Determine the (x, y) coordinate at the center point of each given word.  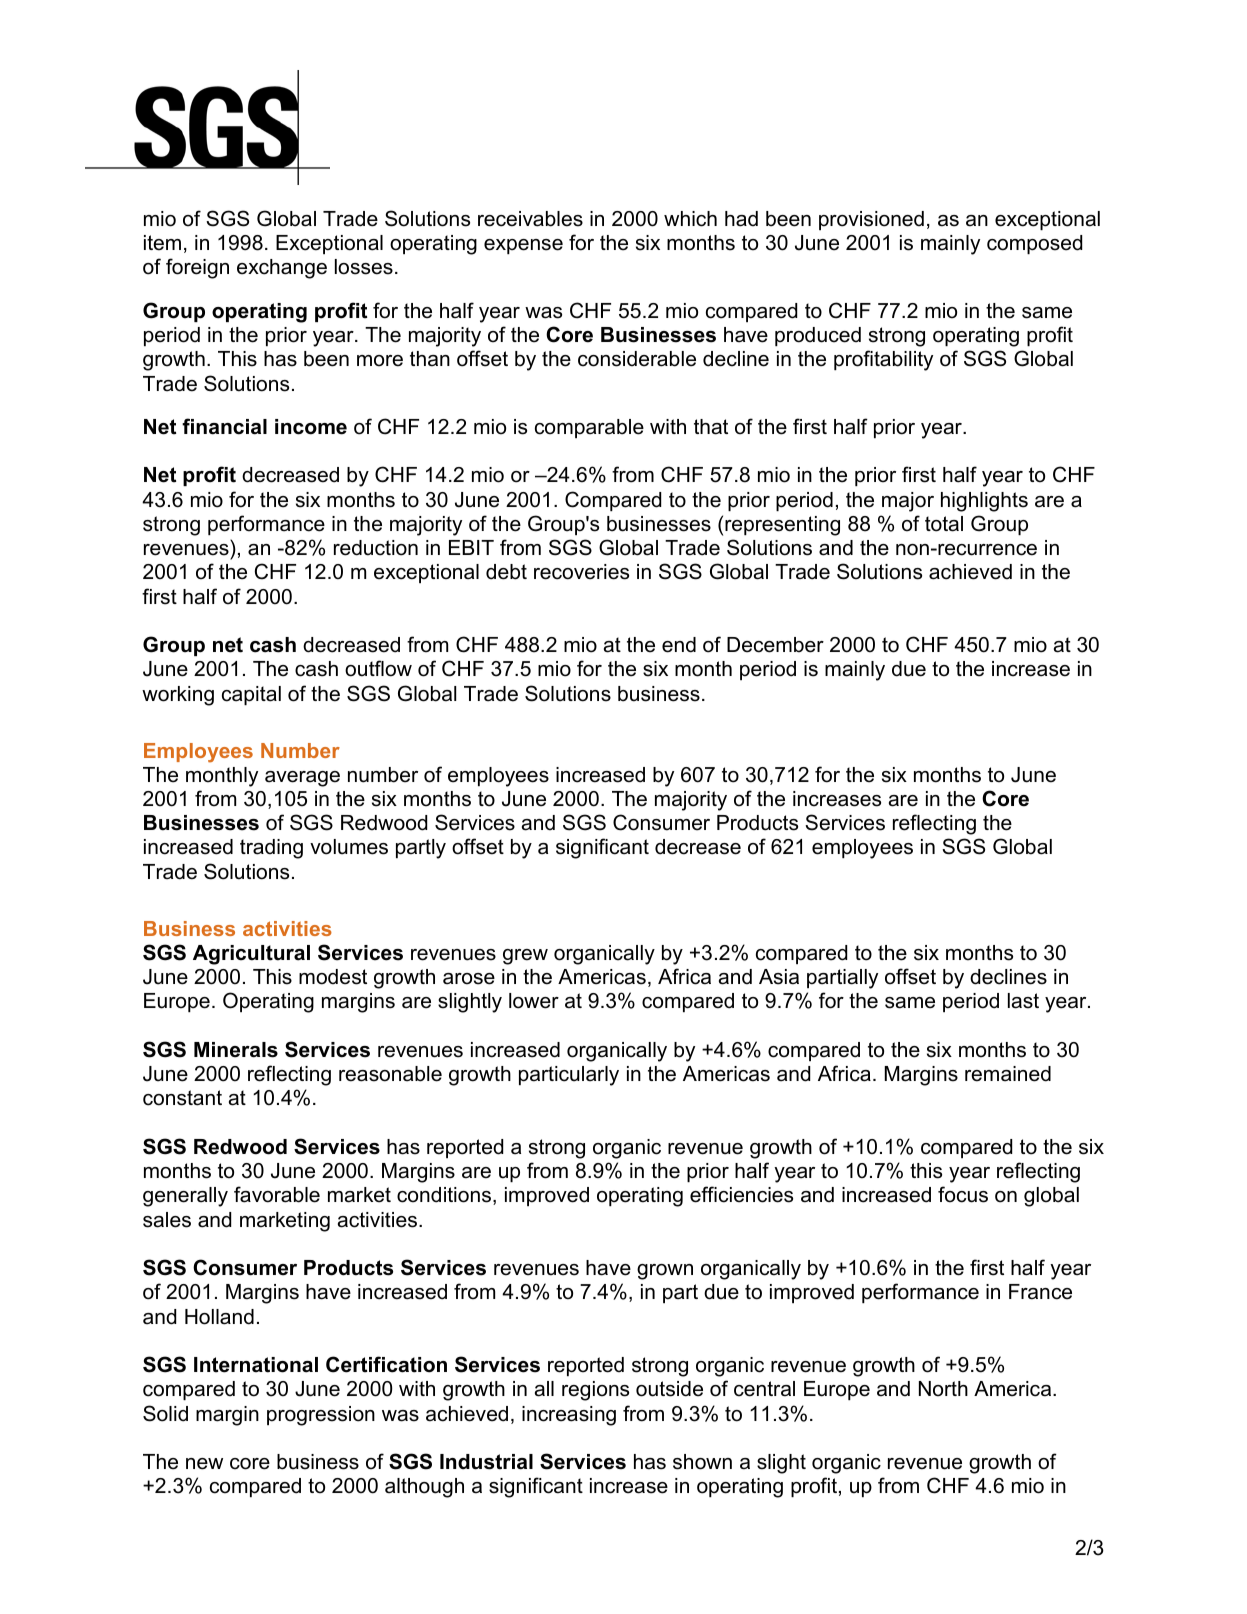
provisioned (871, 220)
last (1023, 1001)
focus (963, 1194)
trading (271, 849)
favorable (277, 1194)
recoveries (581, 572)
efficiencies (741, 1194)
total (944, 524)
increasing (569, 1416)
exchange (282, 269)
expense (523, 246)
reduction (376, 548)
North (943, 1389)
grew (525, 957)
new (204, 1464)
